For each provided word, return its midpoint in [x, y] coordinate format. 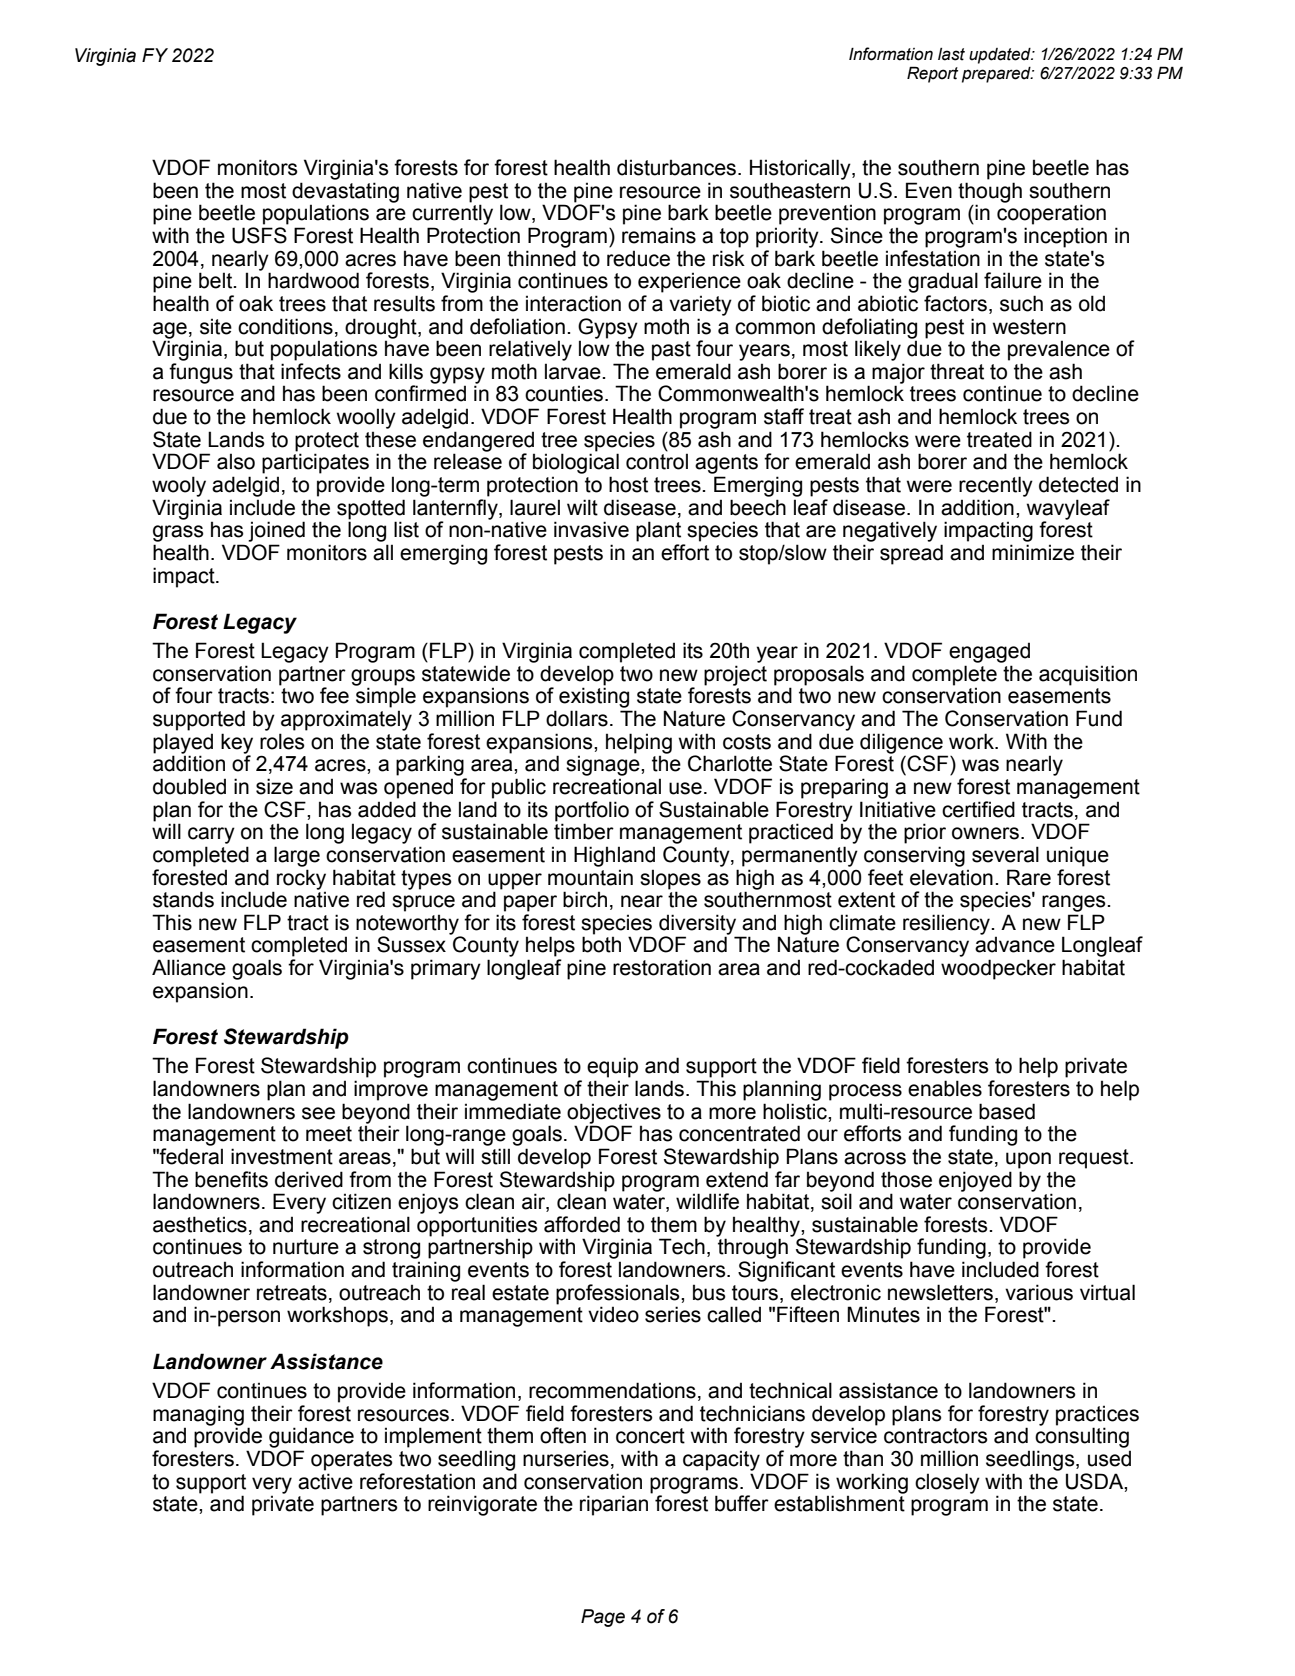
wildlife [707, 1201]
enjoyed [975, 1181]
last [951, 54]
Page [603, 1618]
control [657, 461]
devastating [345, 193]
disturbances [678, 167]
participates [315, 463]
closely [947, 1483]
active [325, 1481]
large [297, 856]
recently [996, 486]
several [1005, 854]
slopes [670, 879]
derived [309, 1179]
